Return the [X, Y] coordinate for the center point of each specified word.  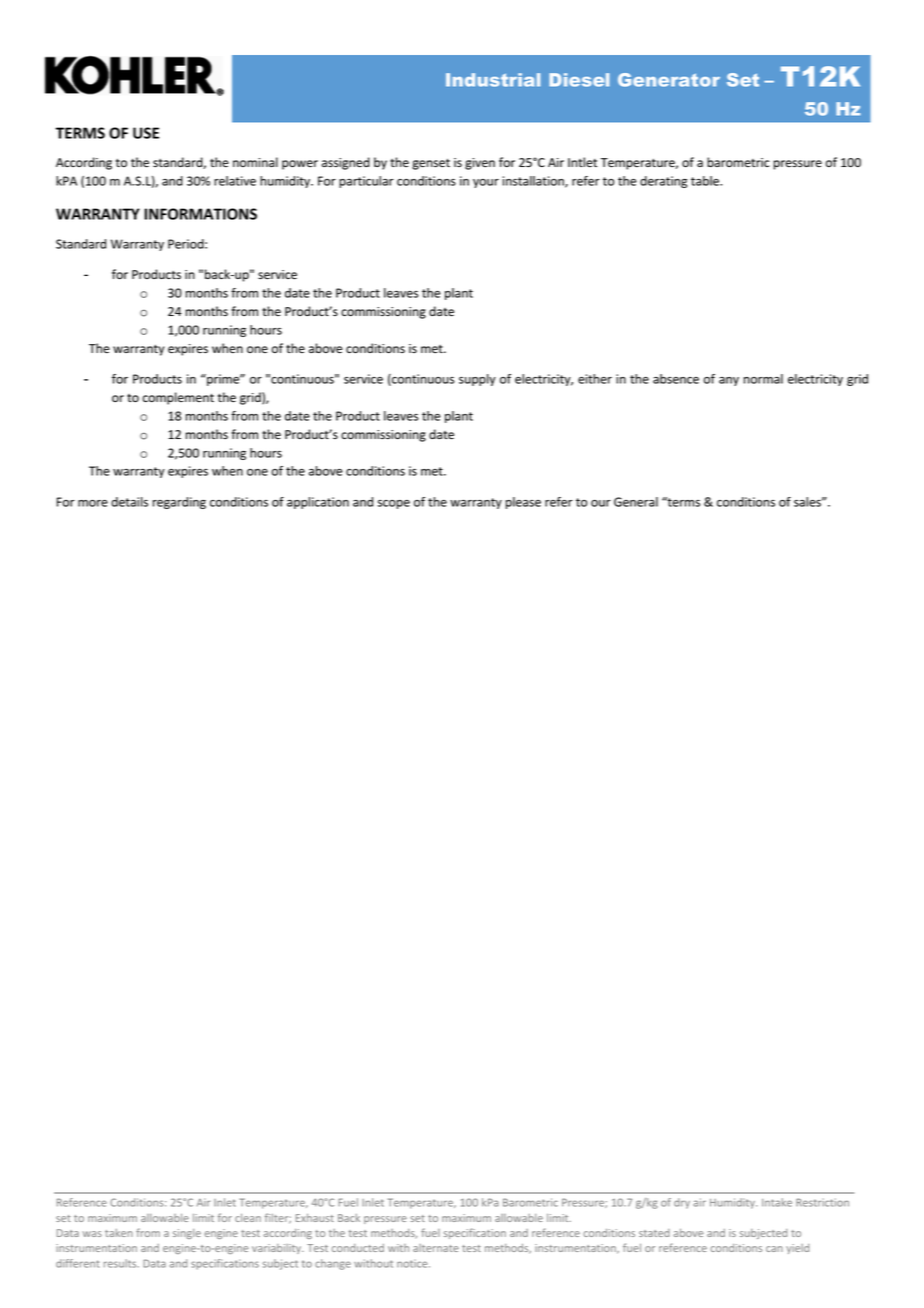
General [636, 502]
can [774, 1249]
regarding [179, 503]
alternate [436, 1248]
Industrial [493, 80]
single [187, 1234]
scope [394, 504]
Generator [669, 80]
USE [146, 133]
